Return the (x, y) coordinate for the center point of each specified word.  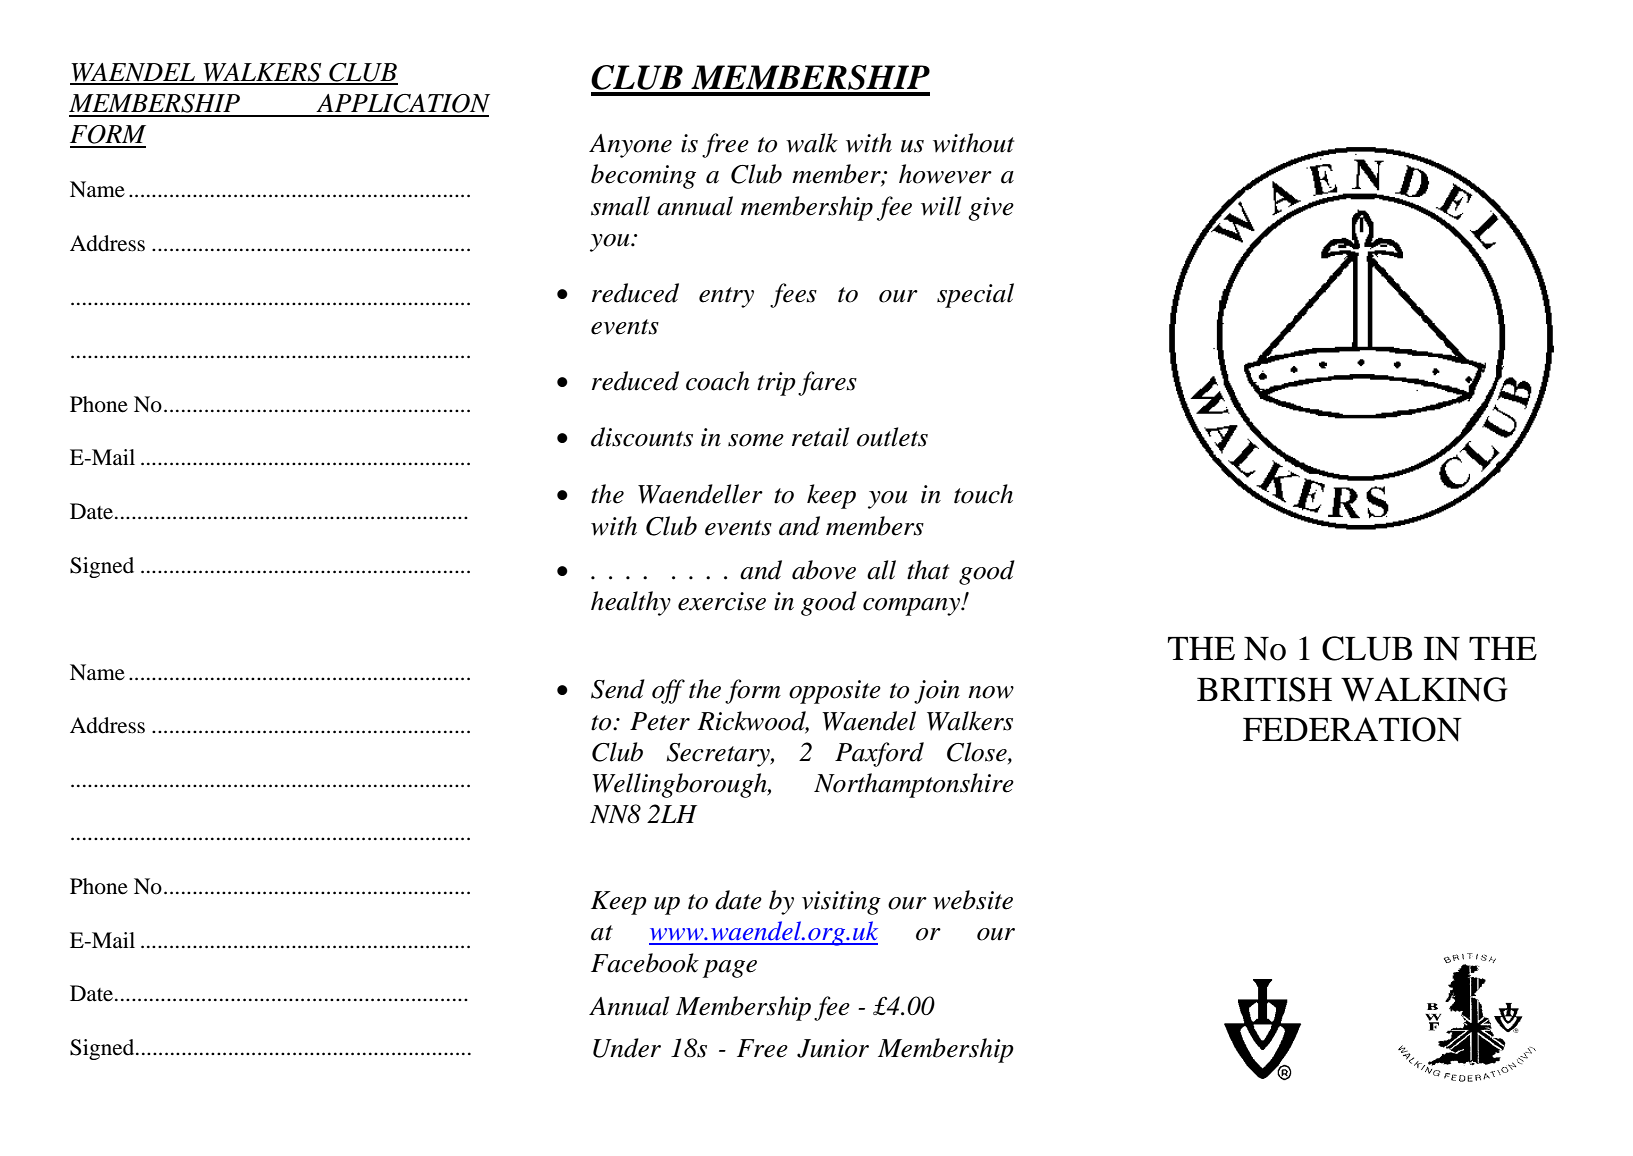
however (945, 174)
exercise (722, 601)
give (991, 209)
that (928, 570)
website (973, 900)
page (729, 969)
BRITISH (1264, 689)
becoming (643, 176)
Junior (833, 1048)
